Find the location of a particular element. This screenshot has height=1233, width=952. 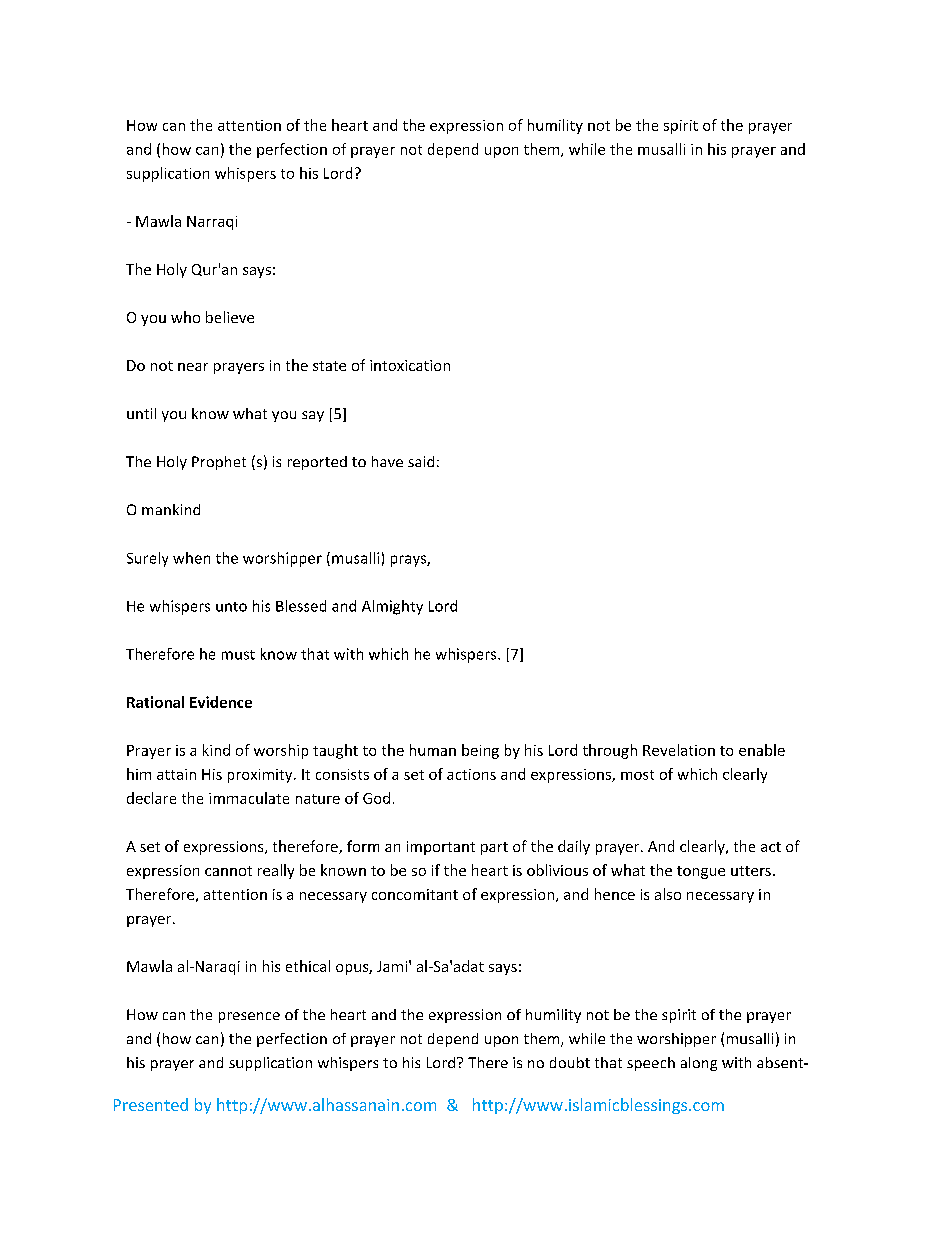

Revelation is located at coordinates (679, 750).
